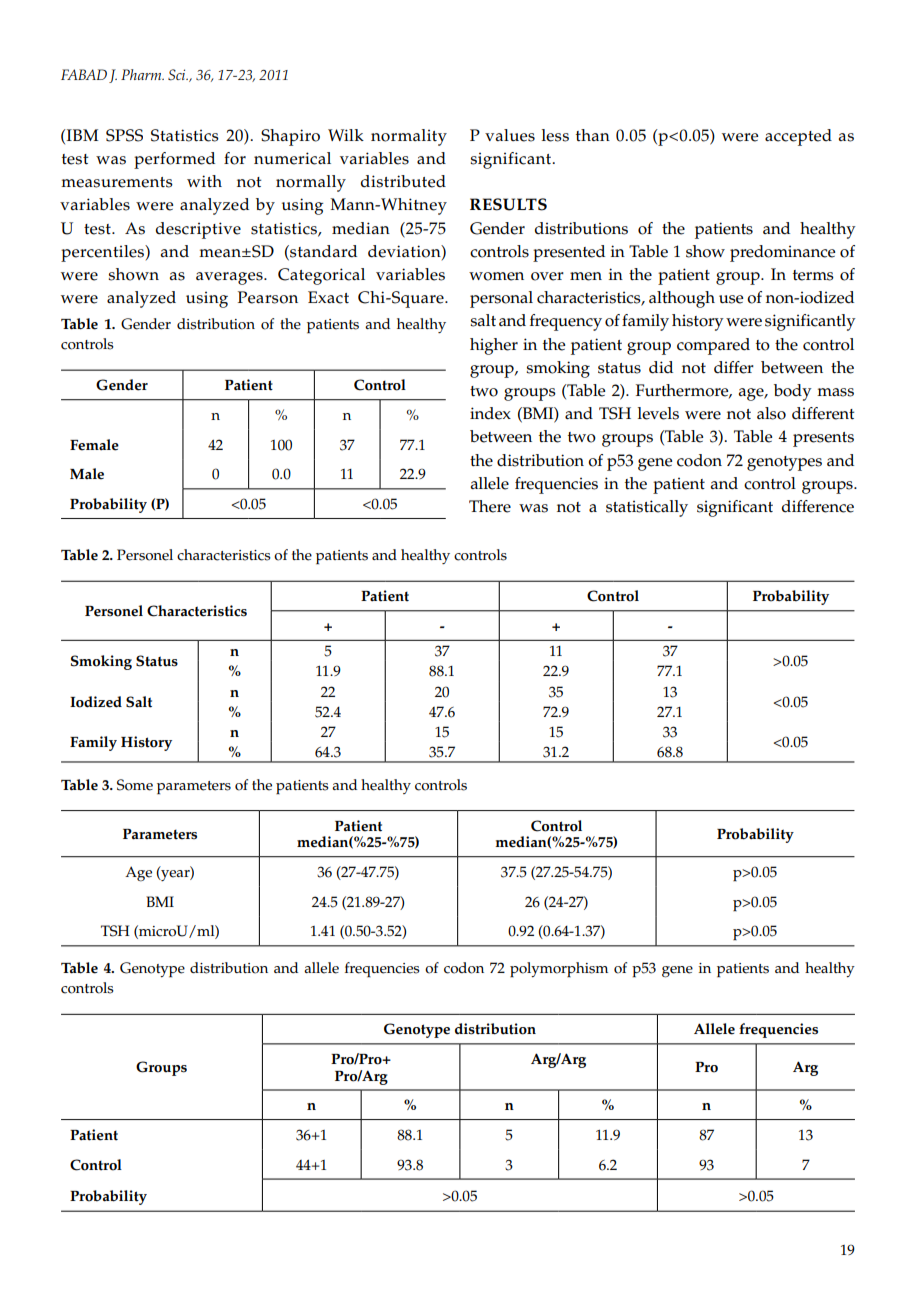 This page has width=916, height=1316. I want to click on values, so click(510, 135).
